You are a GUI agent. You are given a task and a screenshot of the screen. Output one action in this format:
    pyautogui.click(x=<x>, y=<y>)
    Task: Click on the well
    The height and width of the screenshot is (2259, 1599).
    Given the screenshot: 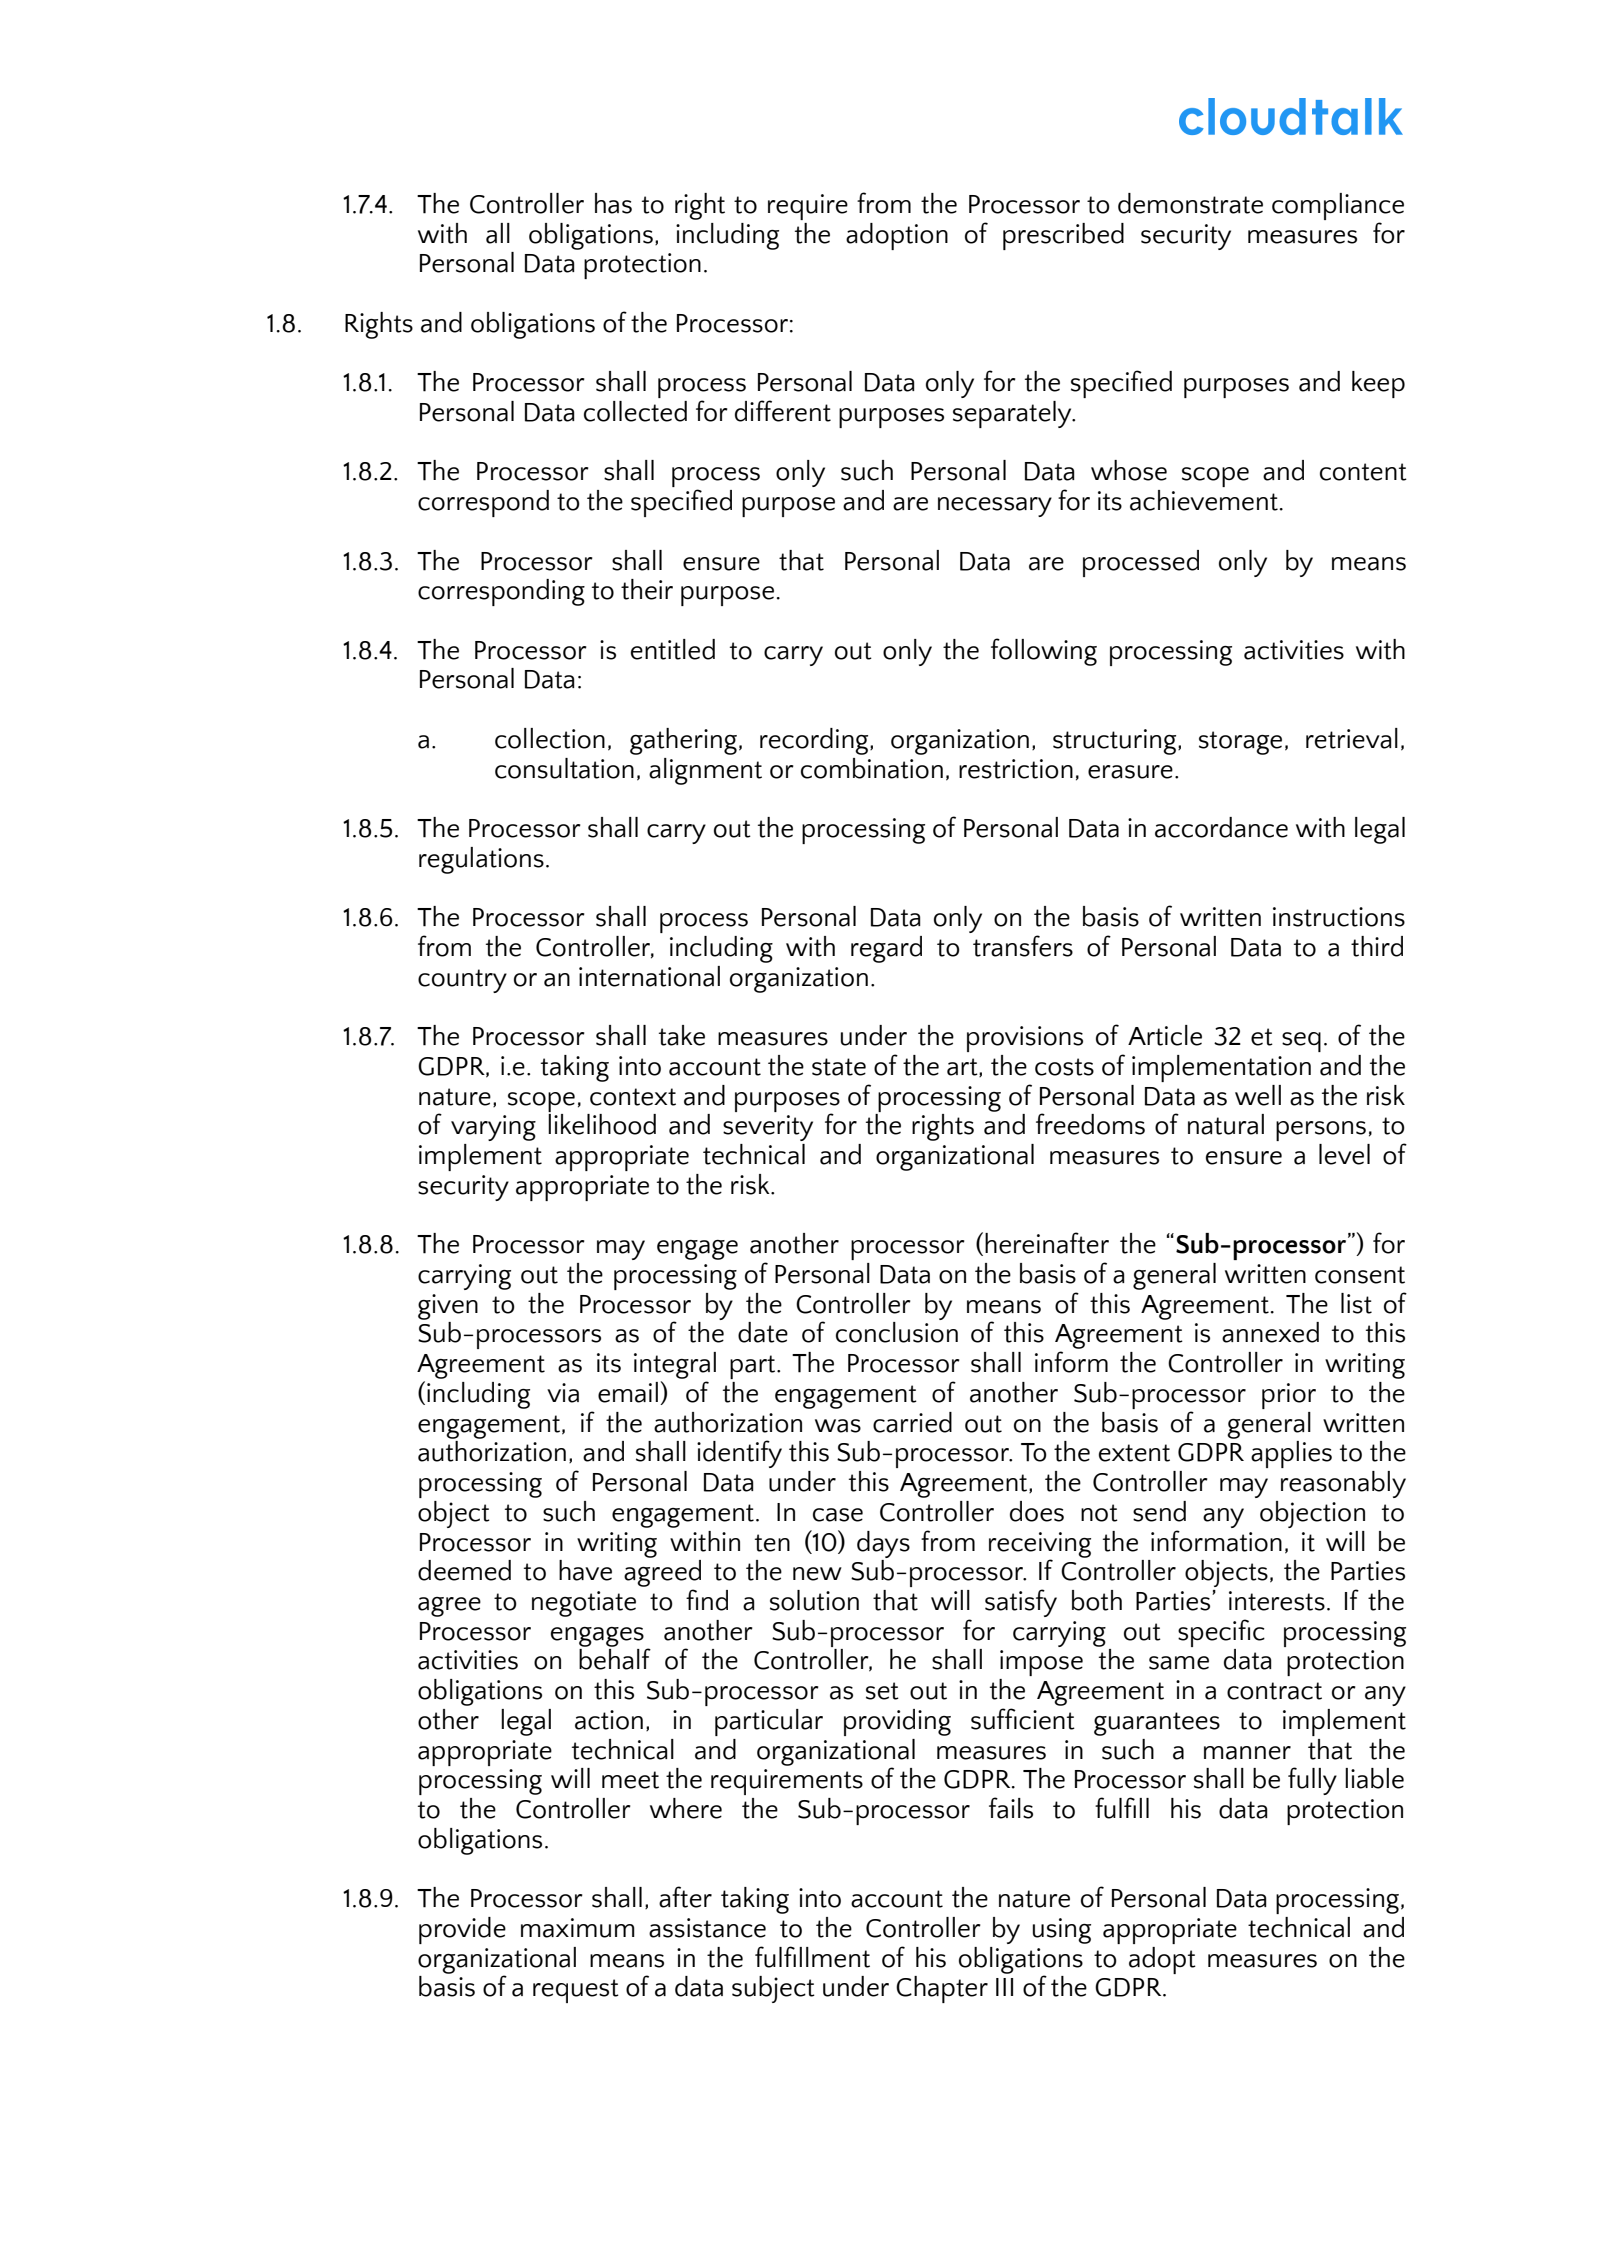 What is the action you would take?
    pyautogui.click(x=1258, y=1095)
